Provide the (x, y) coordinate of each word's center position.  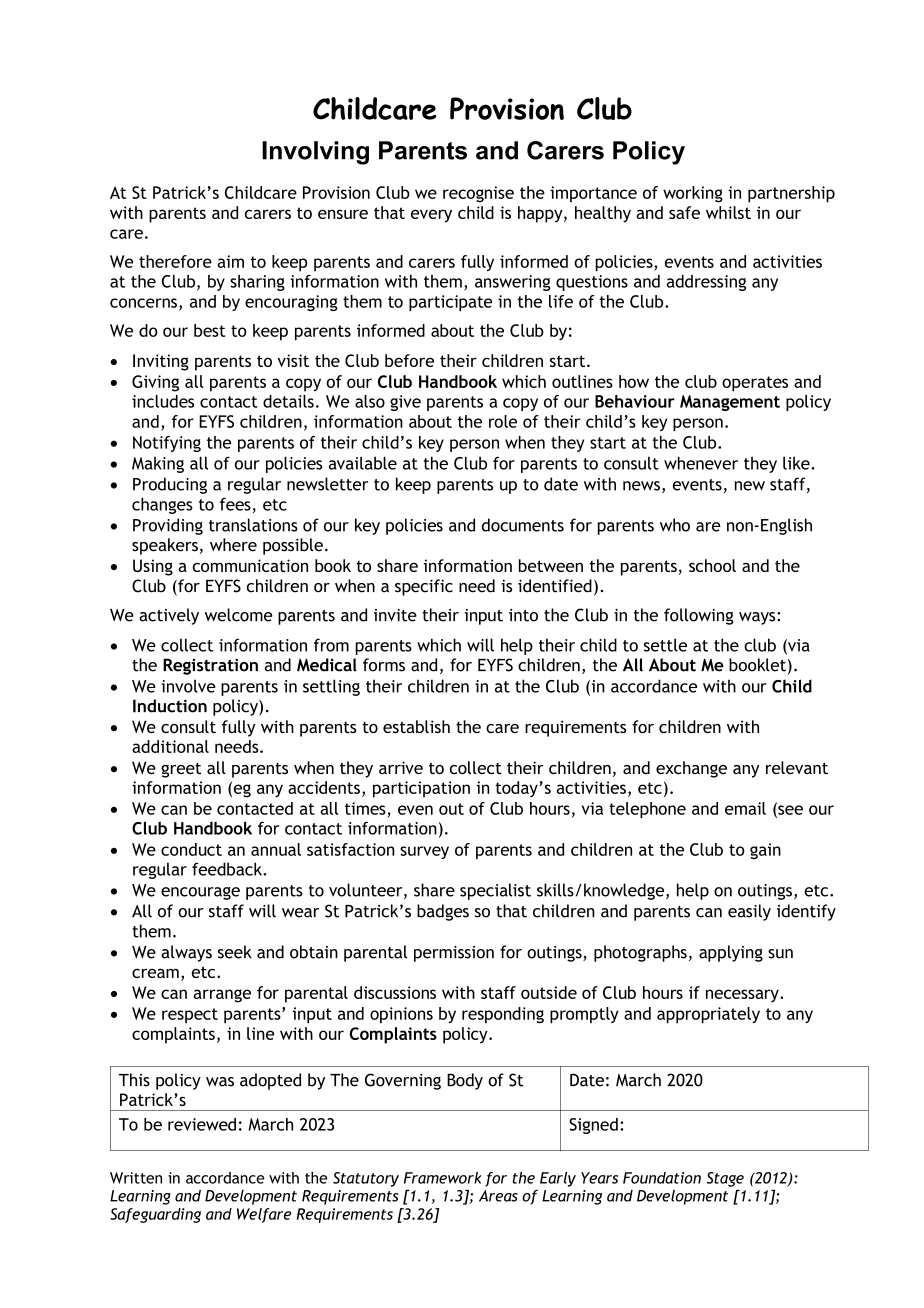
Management (730, 403)
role (503, 421)
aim (230, 261)
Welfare (264, 1215)
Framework (442, 1178)
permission (454, 954)
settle (665, 645)
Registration (210, 666)
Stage (725, 1179)
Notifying (167, 444)
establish (416, 726)
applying (731, 953)
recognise (478, 194)
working (693, 194)
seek (235, 952)
